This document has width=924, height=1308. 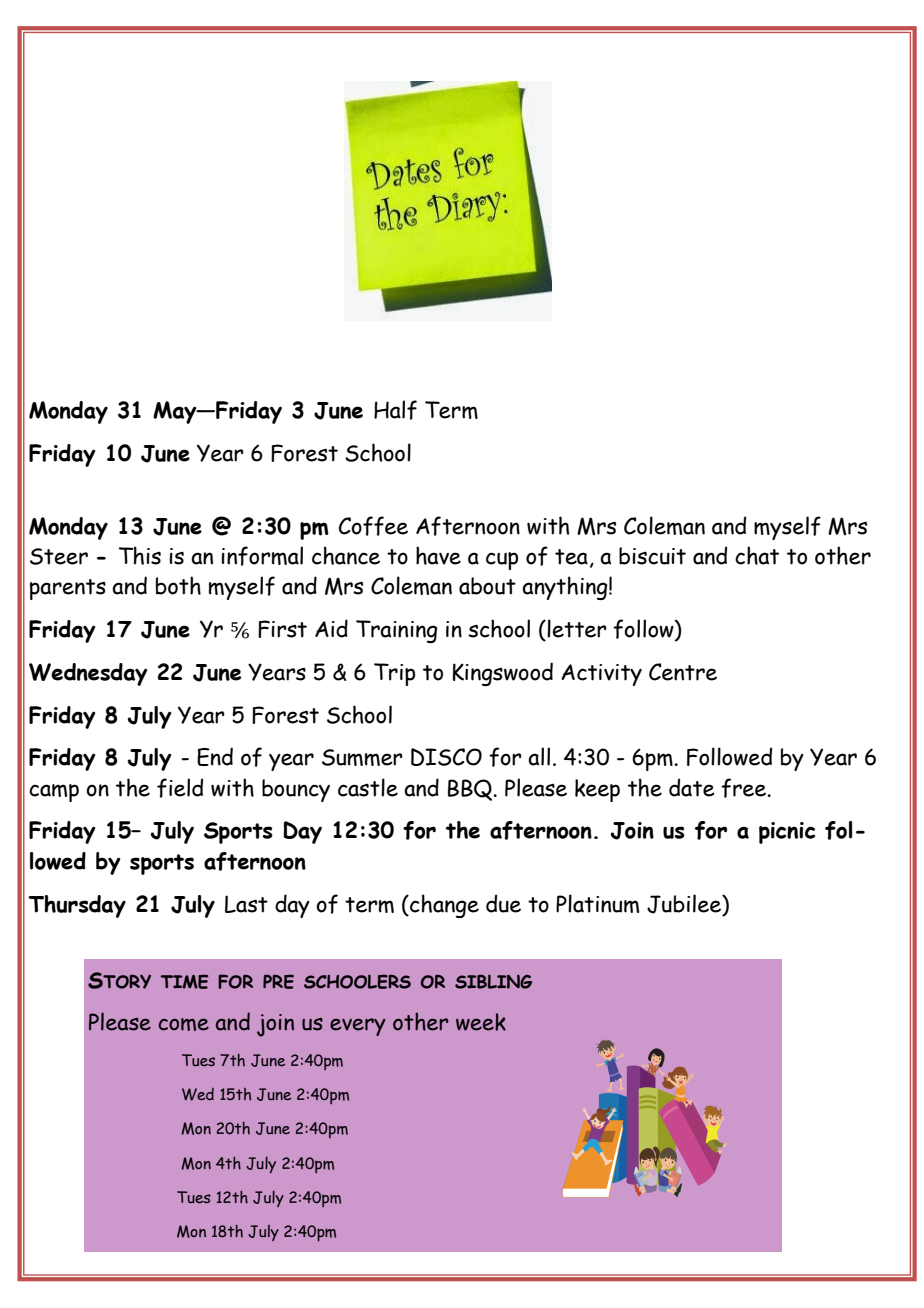 What do you see at coordinates (373, 526) in the document?
I see `Coffee` at bounding box center [373, 526].
